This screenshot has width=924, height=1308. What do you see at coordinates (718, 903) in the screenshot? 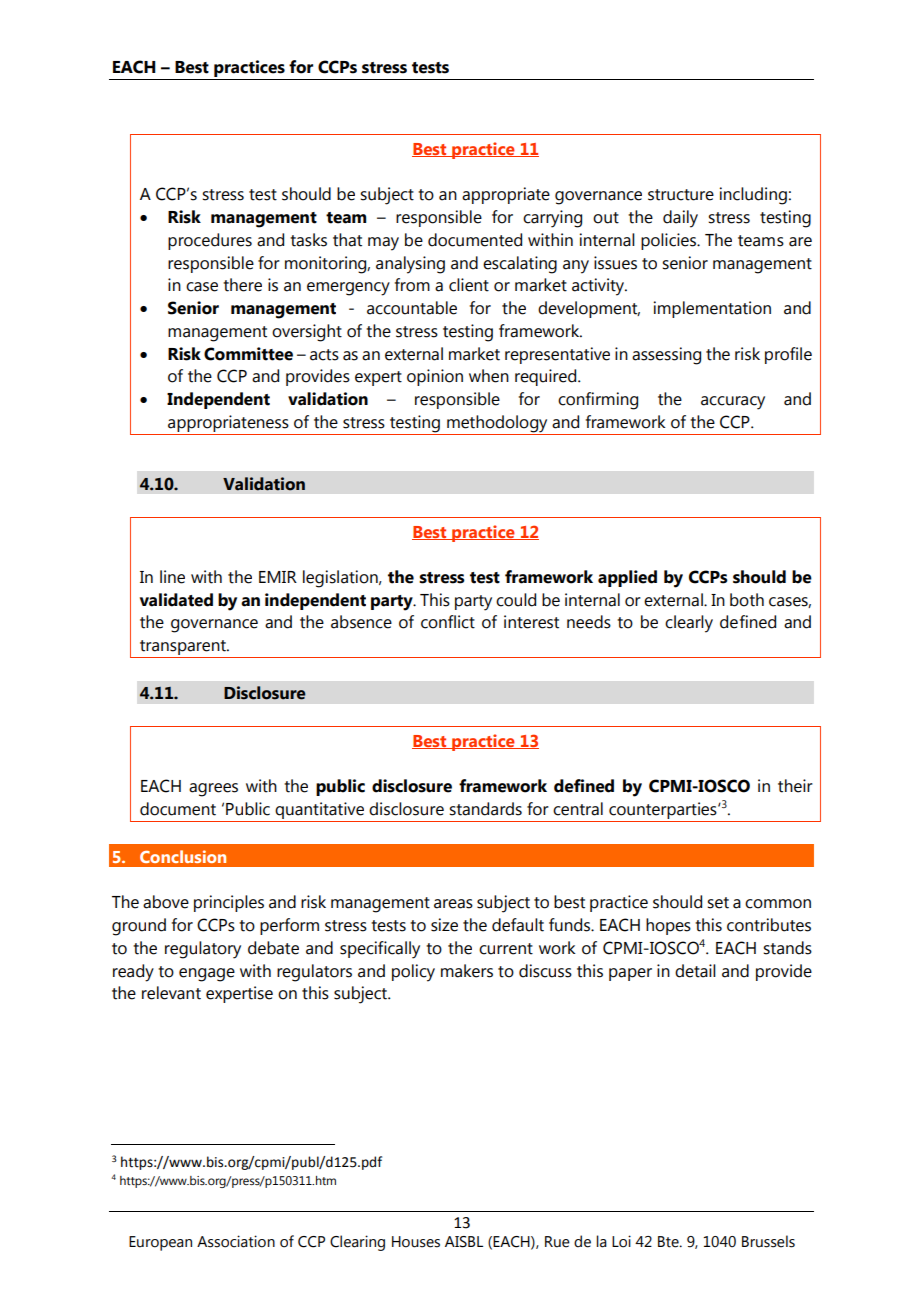
I see `set` at bounding box center [718, 903].
